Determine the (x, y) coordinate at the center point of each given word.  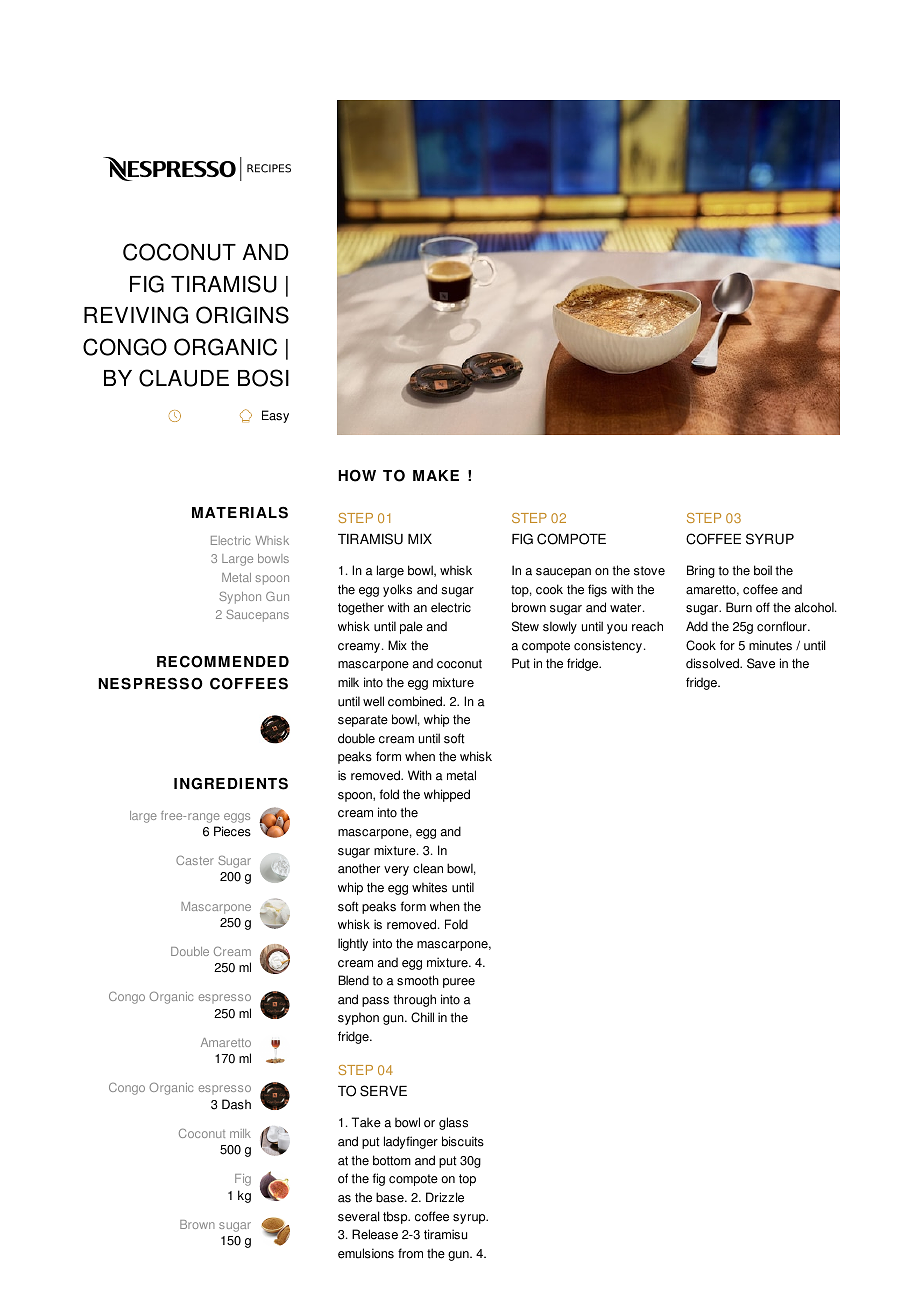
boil (763, 570)
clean (428, 868)
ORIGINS (242, 315)
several (358, 1216)
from (410, 1253)
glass (453, 1123)
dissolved (713, 663)
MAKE (436, 475)
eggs (237, 818)
